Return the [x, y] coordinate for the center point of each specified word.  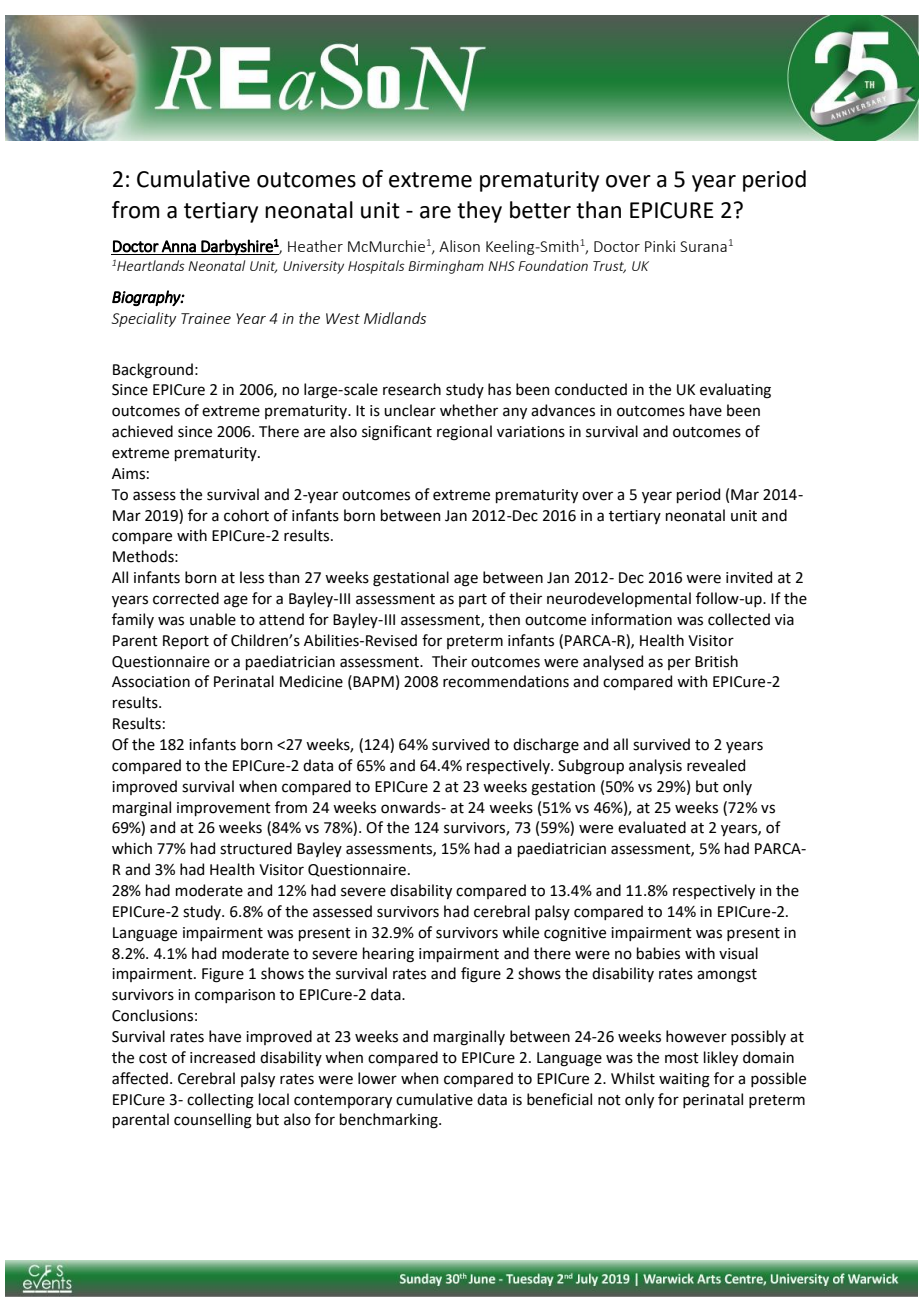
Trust [609, 267]
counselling [213, 1121]
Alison [459, 246]
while [520, 932]
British [716, 661]
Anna [178, 246]
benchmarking [390, 1121]
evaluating [735, 391]
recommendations [506, 681]
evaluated [652, 827]
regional [464, 433]
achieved [142, 431]
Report [186, 642]
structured [256, 848]
